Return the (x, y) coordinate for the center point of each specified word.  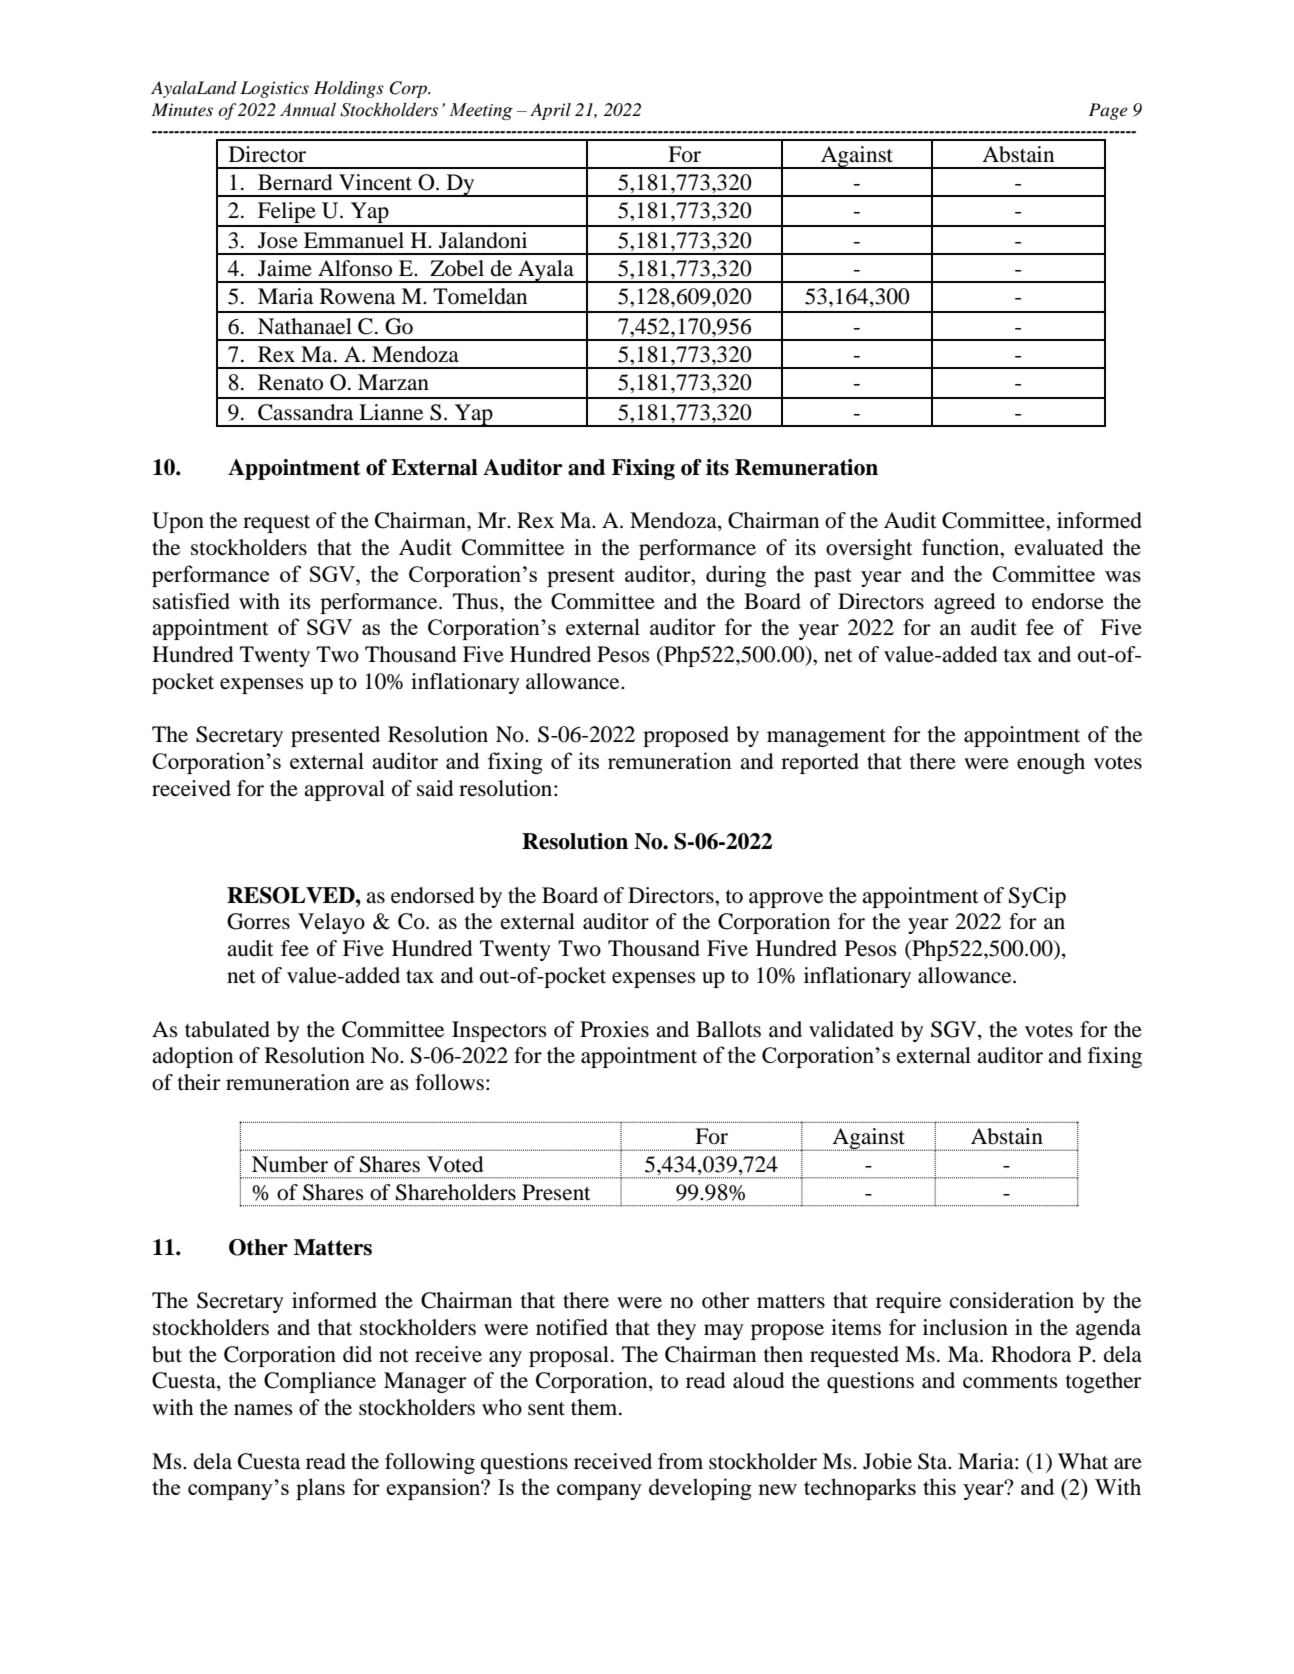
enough (1051, 763)
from (680, 1461)
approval (344, 790)
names (263, 1410)
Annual (308, 109)
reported (820, 763)
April (550, 111)
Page (1108, 111)
